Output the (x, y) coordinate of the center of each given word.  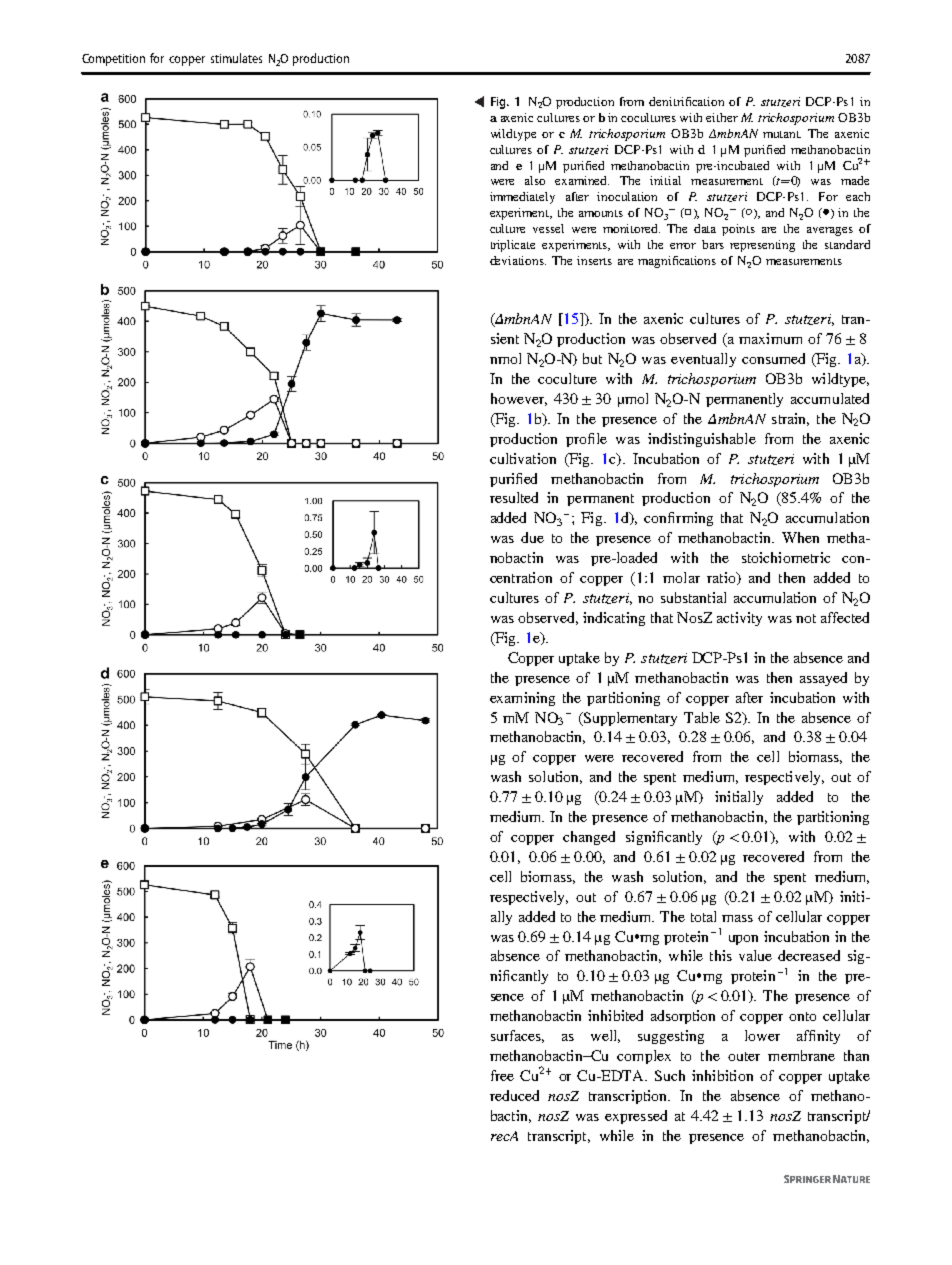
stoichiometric (786, 557)
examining (522, 699)
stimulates (236, 58)
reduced (514, 1095)
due (532, 537)
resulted (514, 497)
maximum (770, 338)
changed (589, 838)
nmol (505, 358)
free (502, 1075)
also (535, 180)
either (722, 117)
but (592, 358)
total (703, 916)
